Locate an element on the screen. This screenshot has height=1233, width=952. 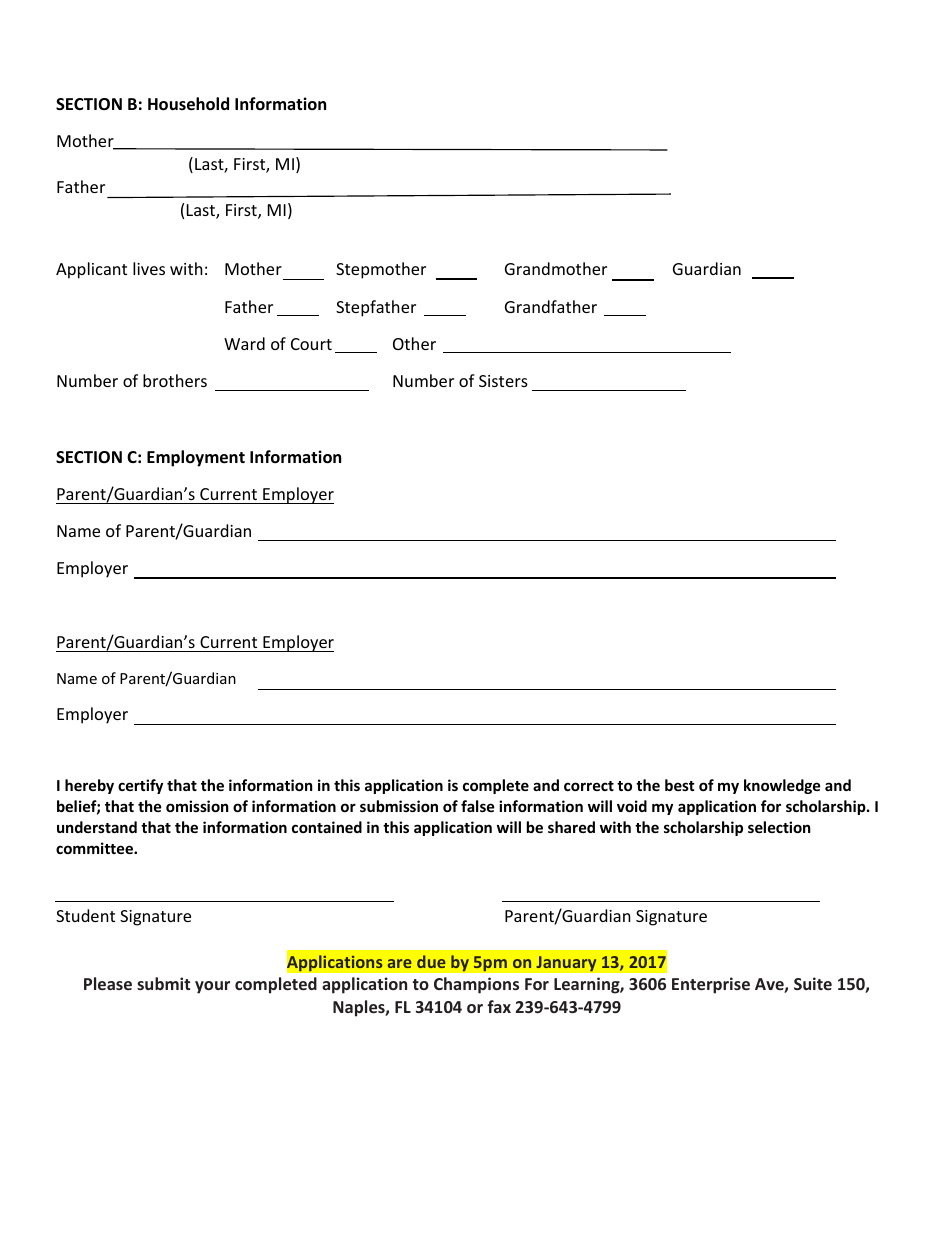
Sisters is located at coordinates (503, 381).
